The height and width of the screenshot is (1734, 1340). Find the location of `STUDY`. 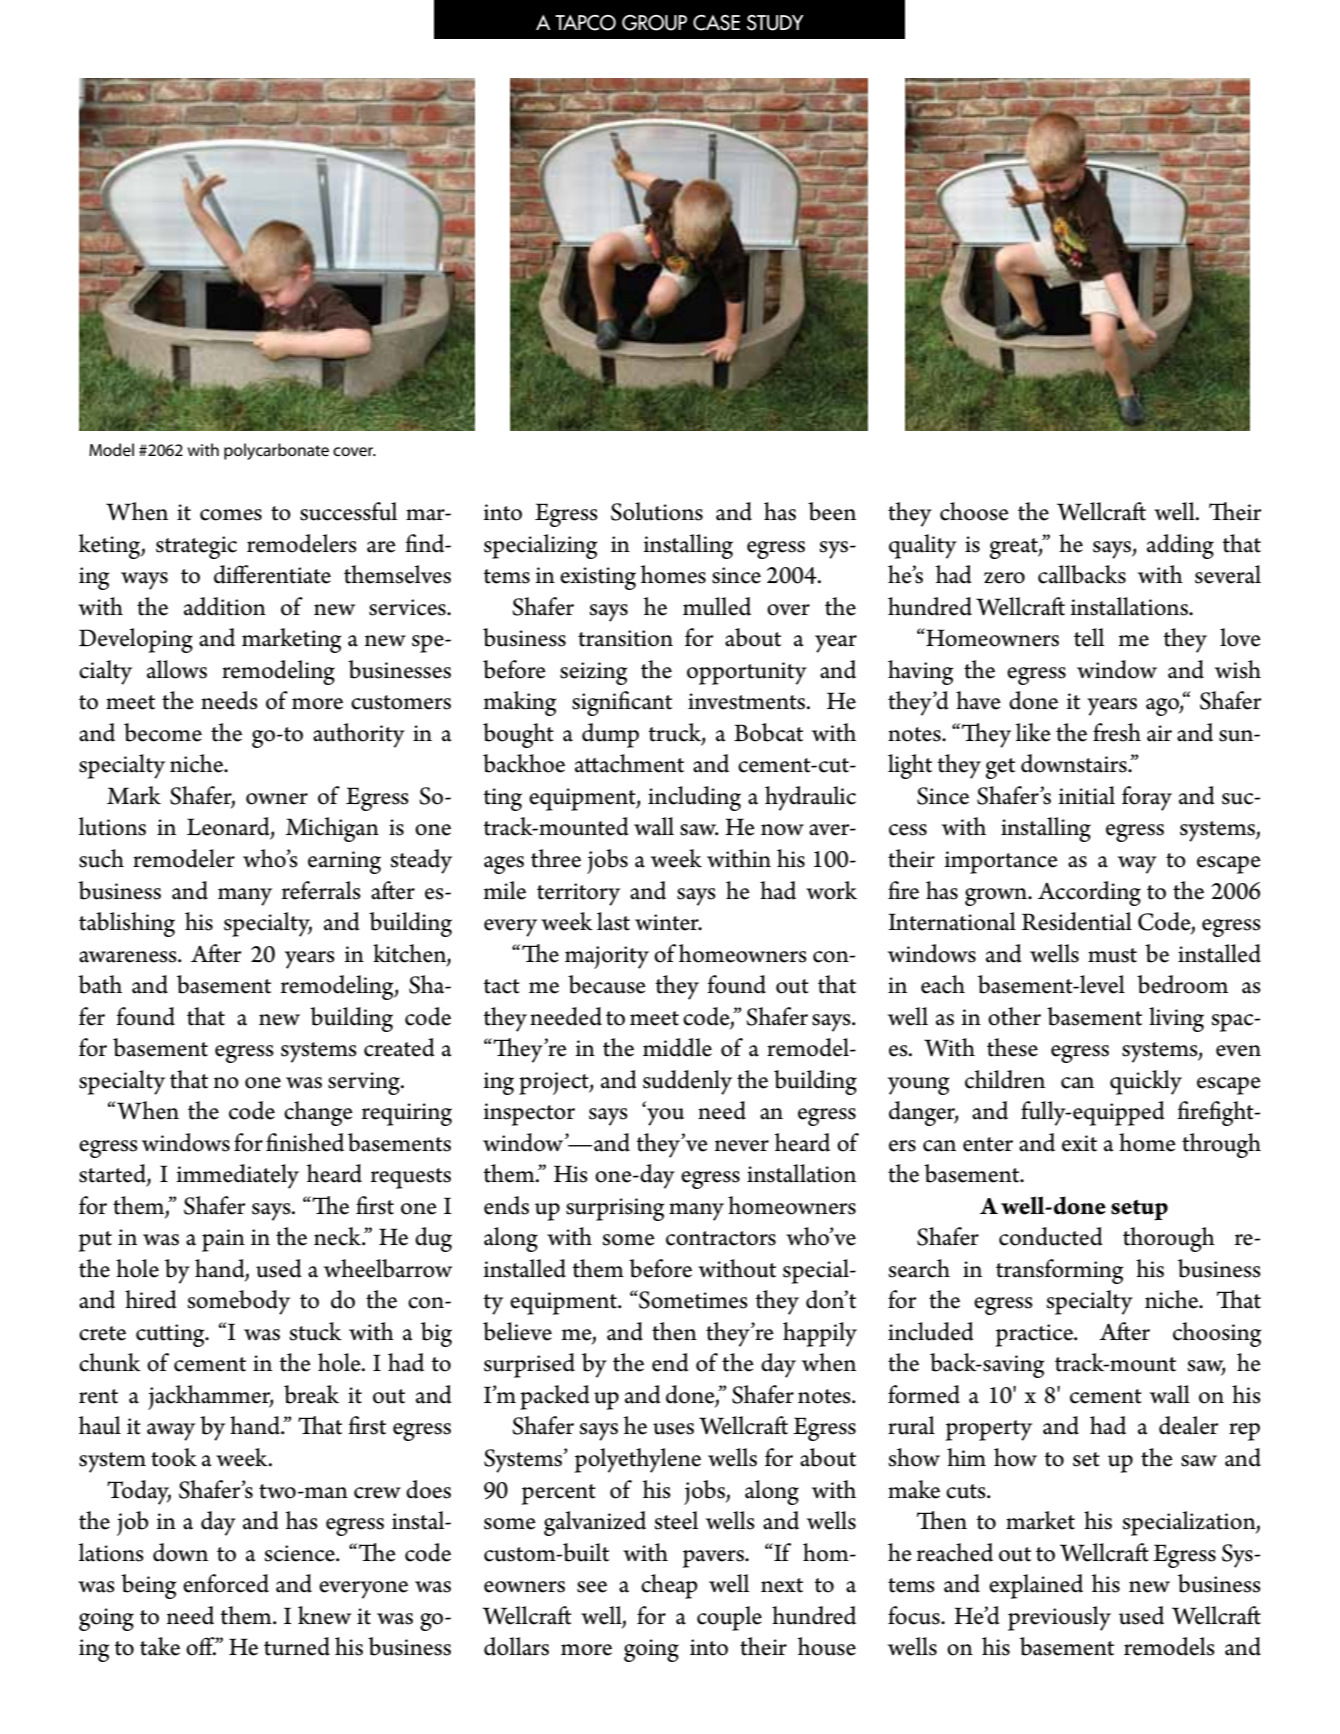

STUDY is located at coordinates (775, 23).
